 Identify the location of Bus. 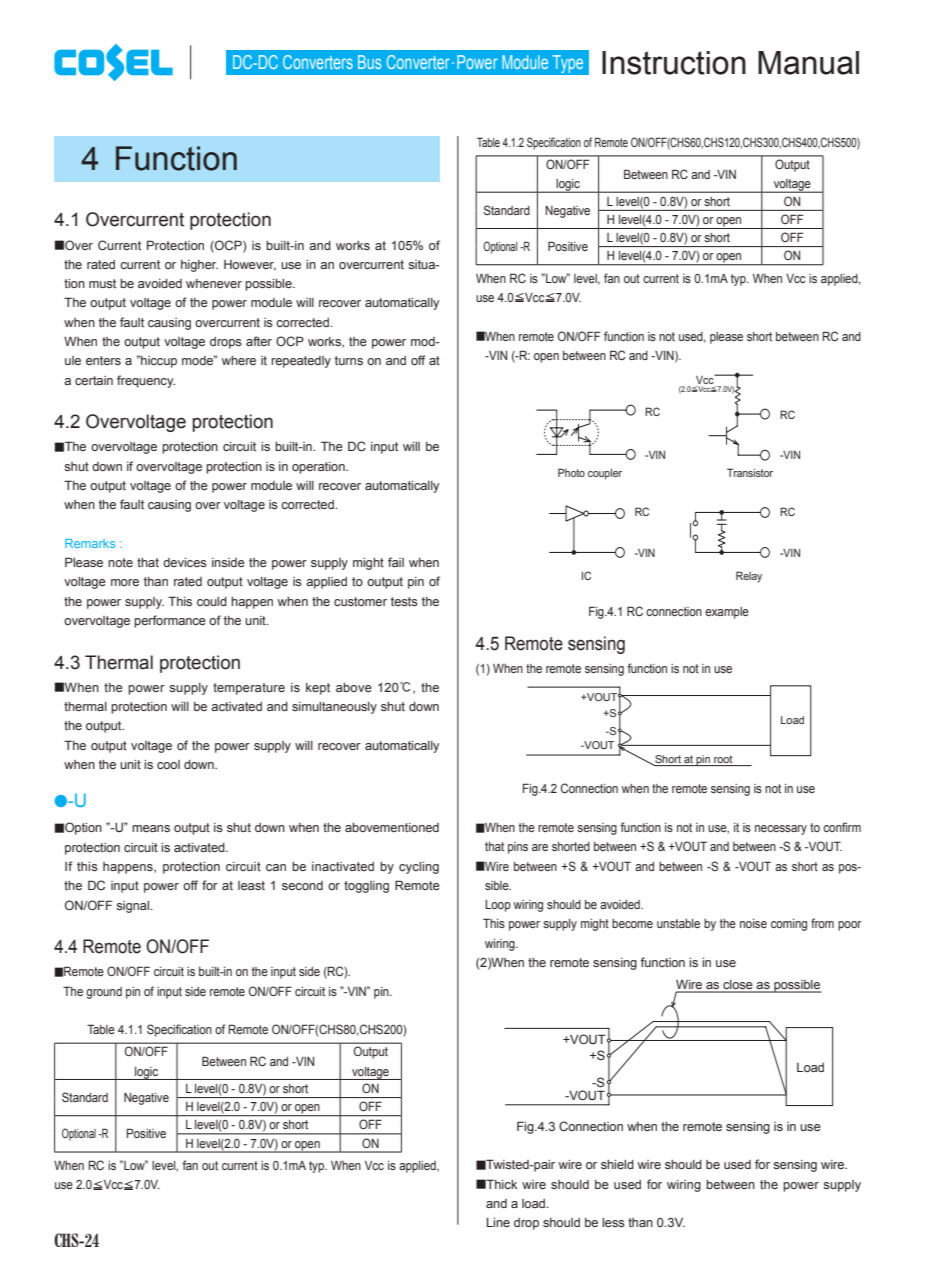
(369, 62).
